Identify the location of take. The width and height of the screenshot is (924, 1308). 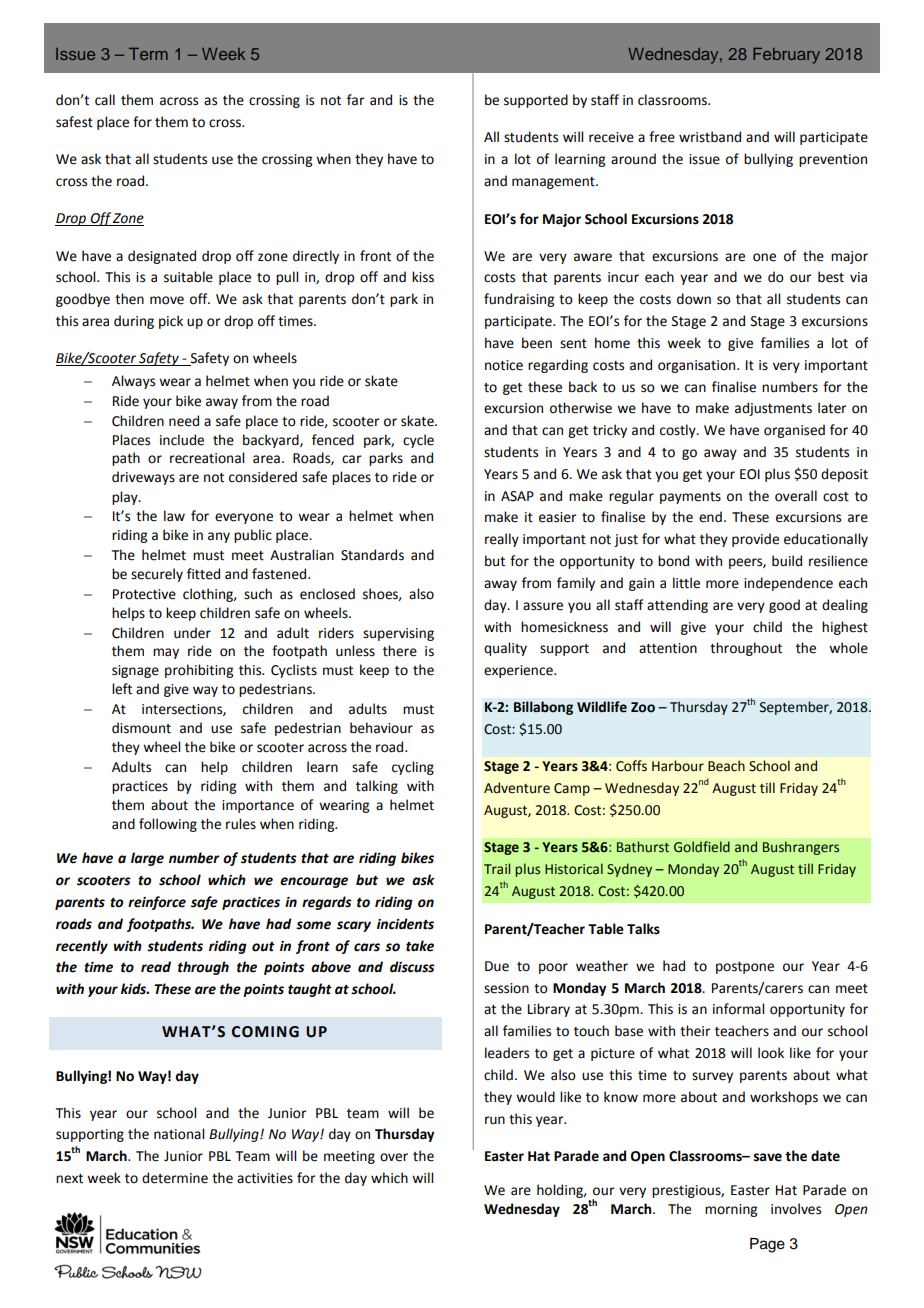
(420, 946).
